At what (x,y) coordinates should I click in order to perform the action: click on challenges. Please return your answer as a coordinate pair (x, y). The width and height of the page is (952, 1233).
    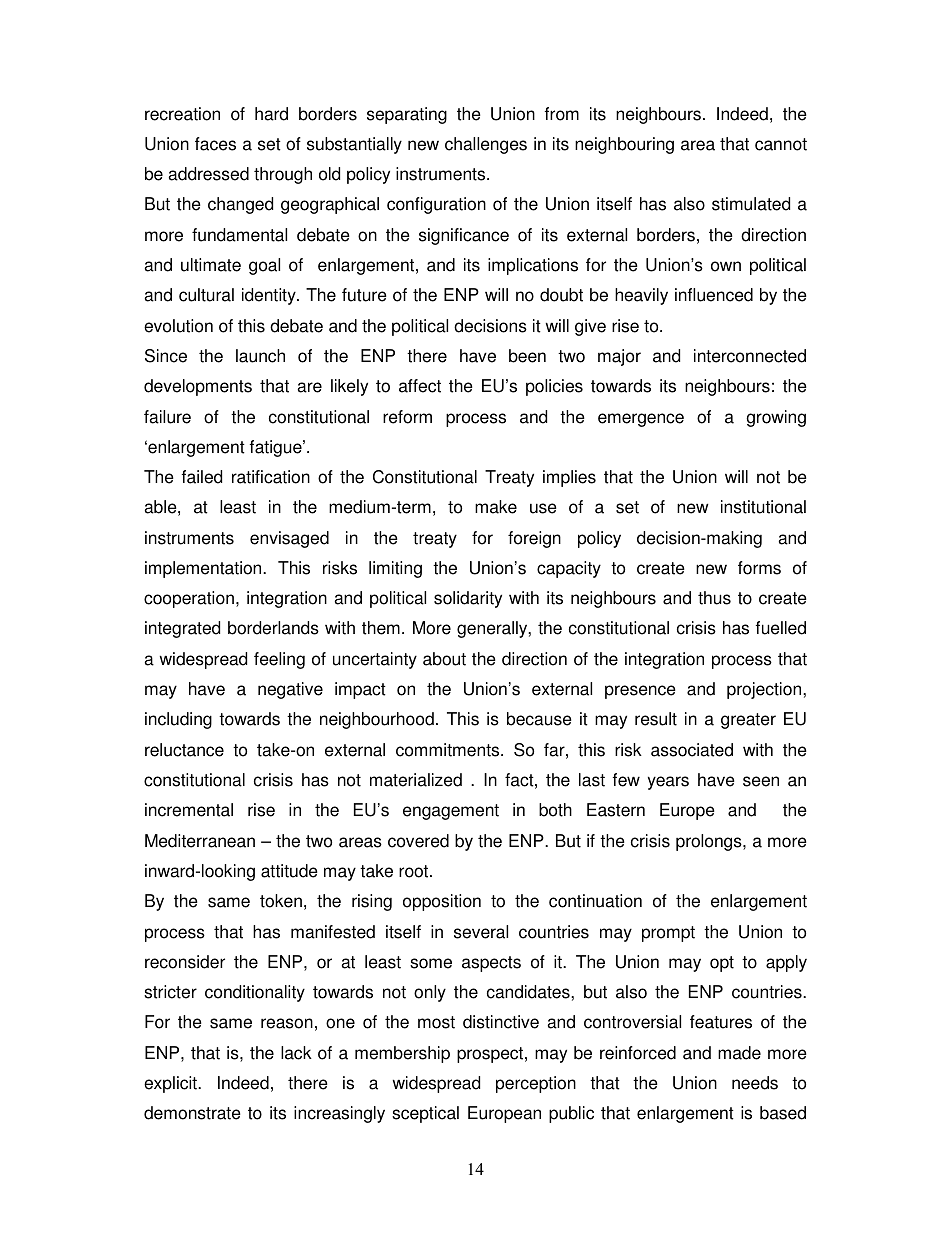
    Looking at the image, I should click on (486, 145).
